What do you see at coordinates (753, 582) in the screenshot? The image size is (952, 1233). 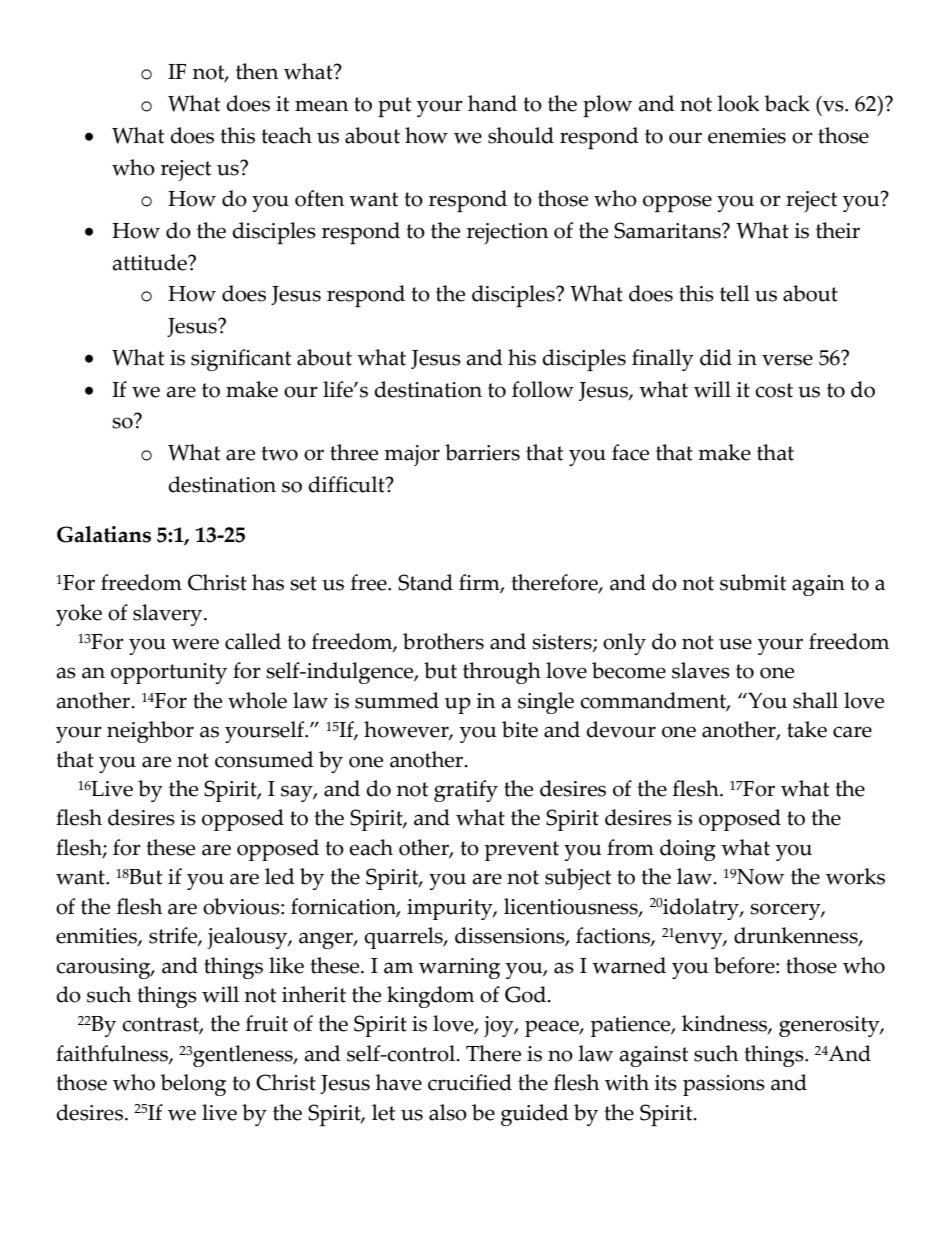 I see `submit` at bounding box center [753, 582].
